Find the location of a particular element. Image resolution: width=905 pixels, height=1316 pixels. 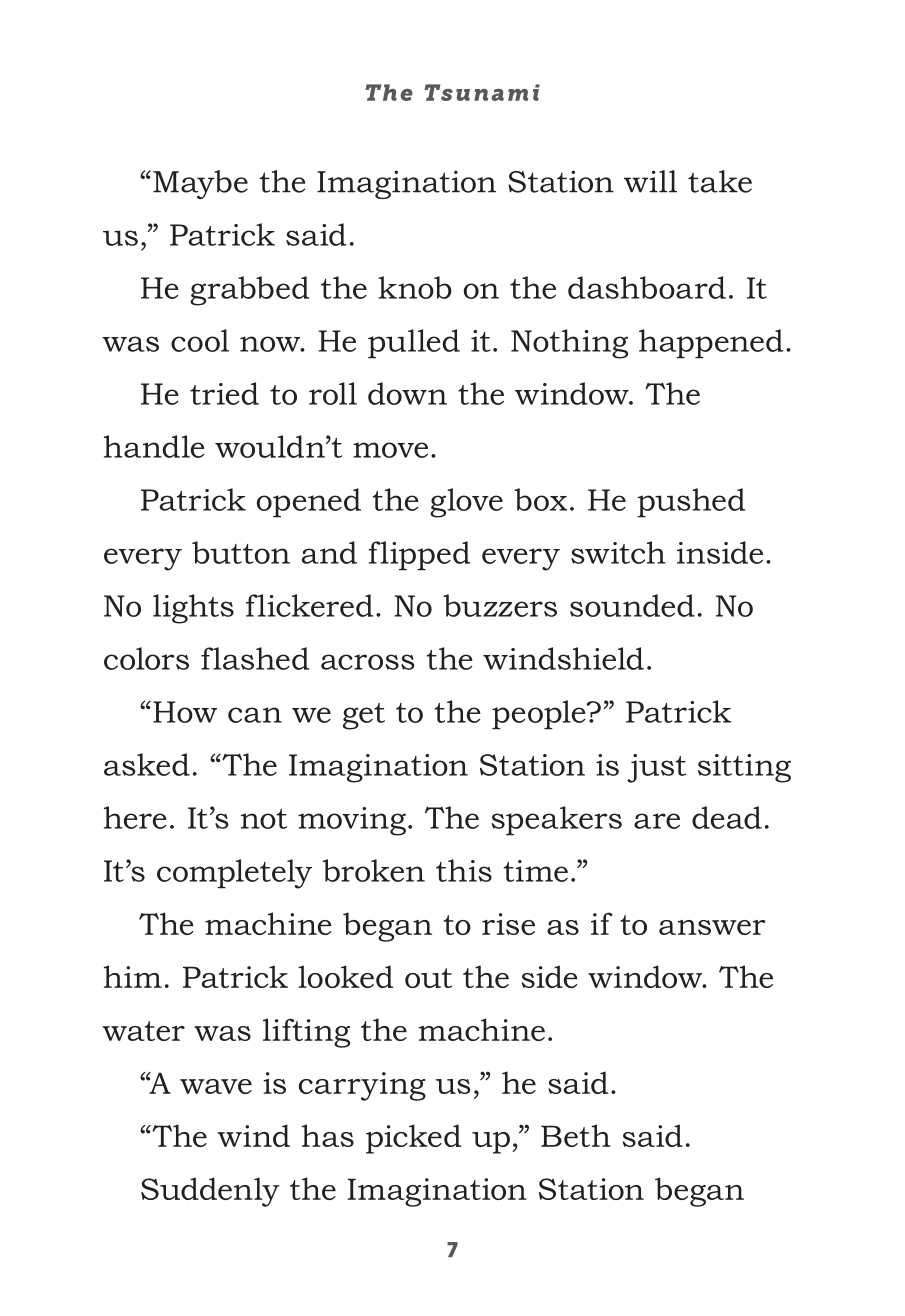

are is located at coordinates (657, 821).
